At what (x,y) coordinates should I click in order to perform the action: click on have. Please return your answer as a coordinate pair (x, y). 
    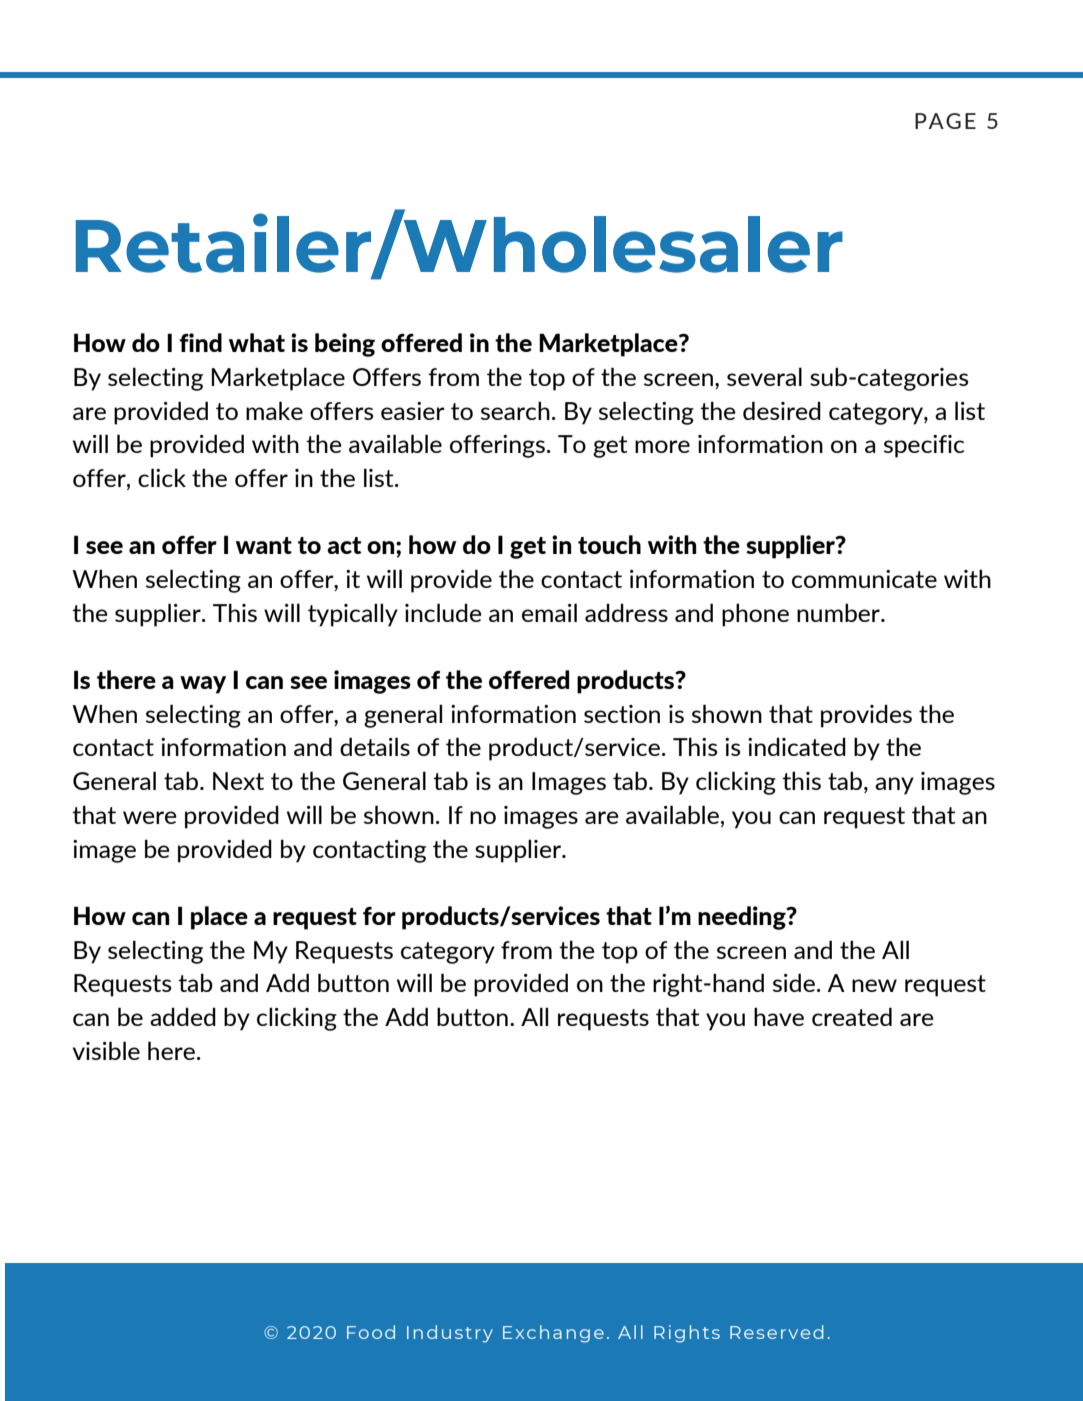
    Looking at the image, I should click on (779, 1016).
